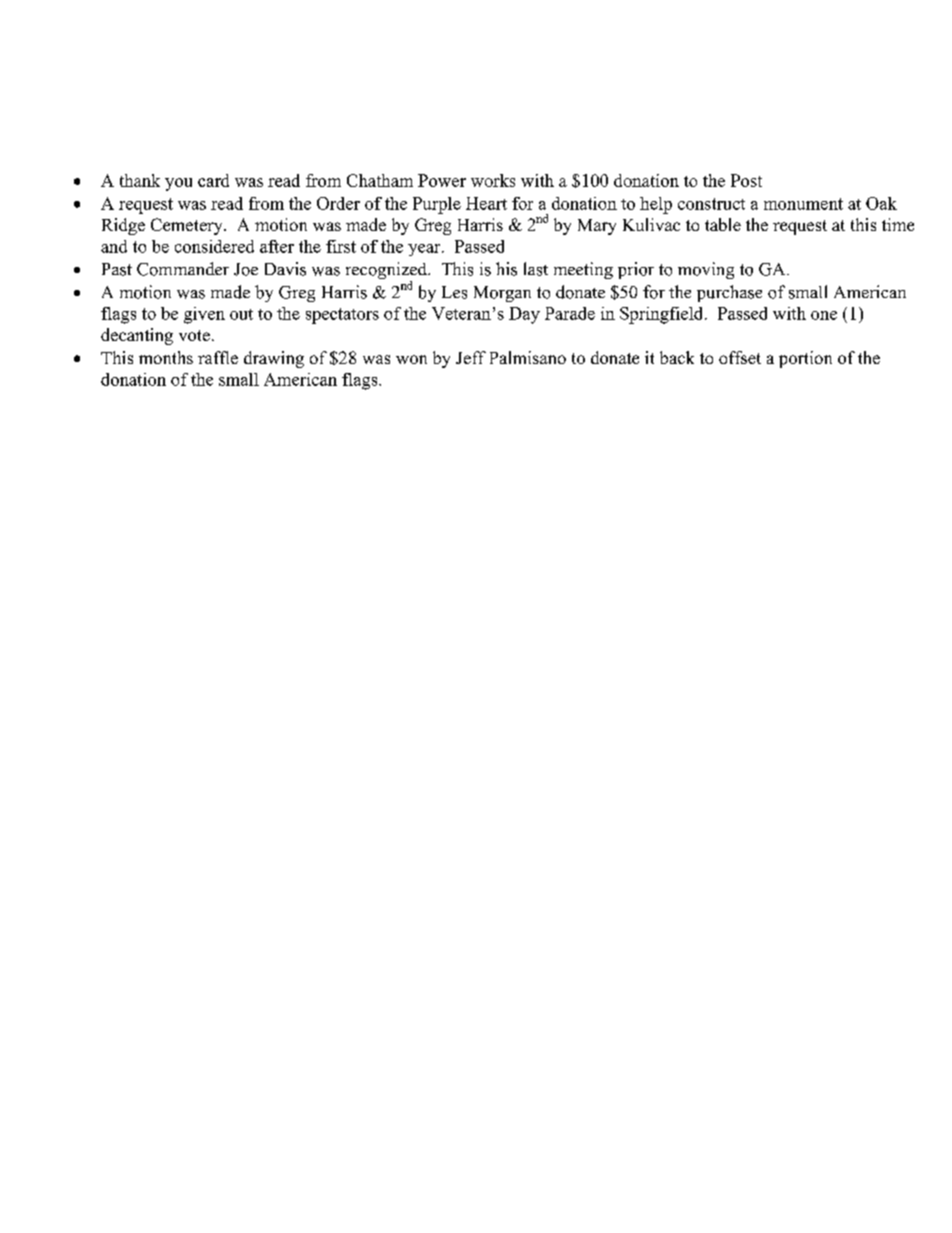 The height and width of the image is (1233, 952). What do you see at coordinates (425, 250) in the image?
I see `year` at bounding box center [425, 250].
